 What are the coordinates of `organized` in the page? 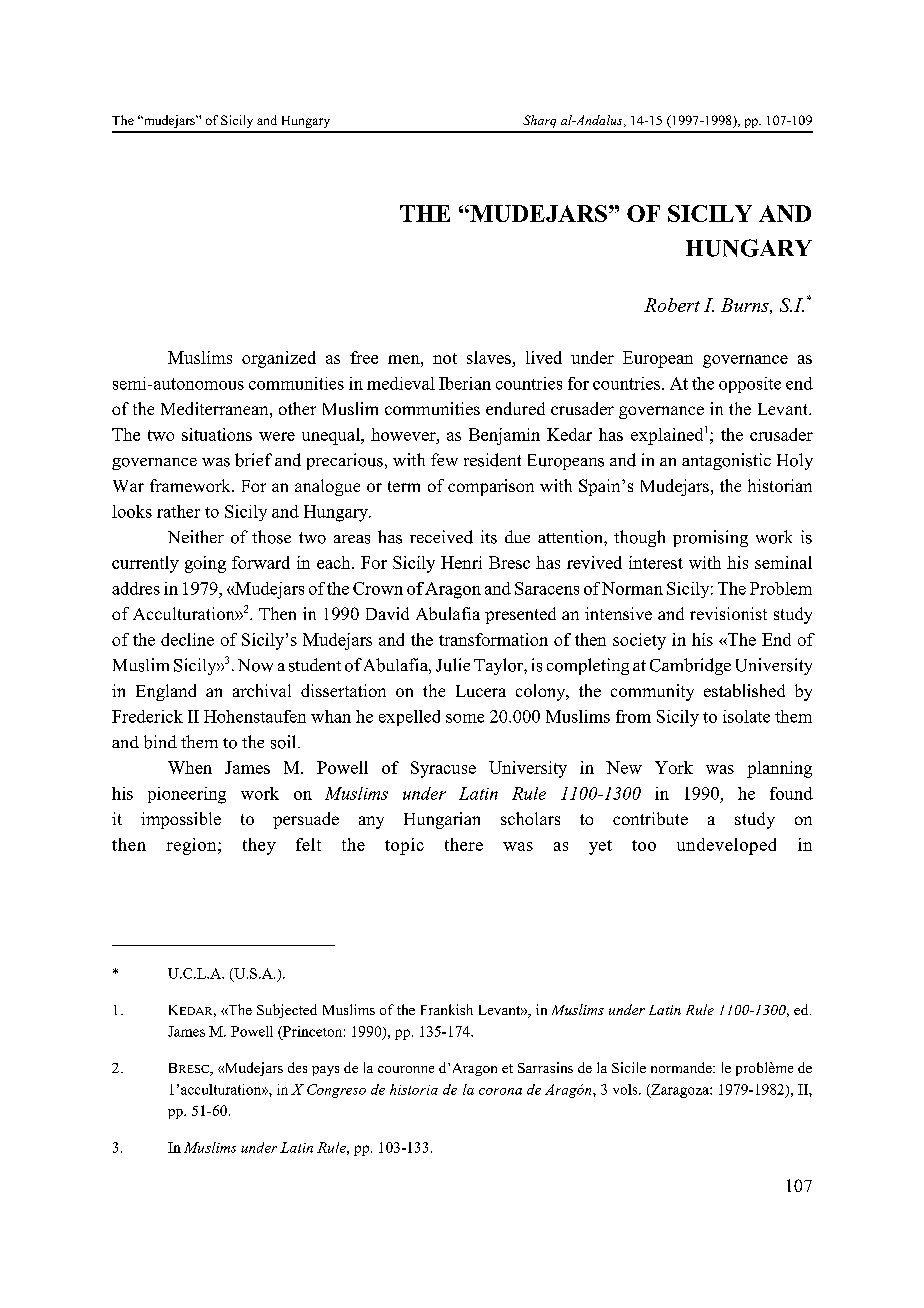 It's located at (279, 359).
